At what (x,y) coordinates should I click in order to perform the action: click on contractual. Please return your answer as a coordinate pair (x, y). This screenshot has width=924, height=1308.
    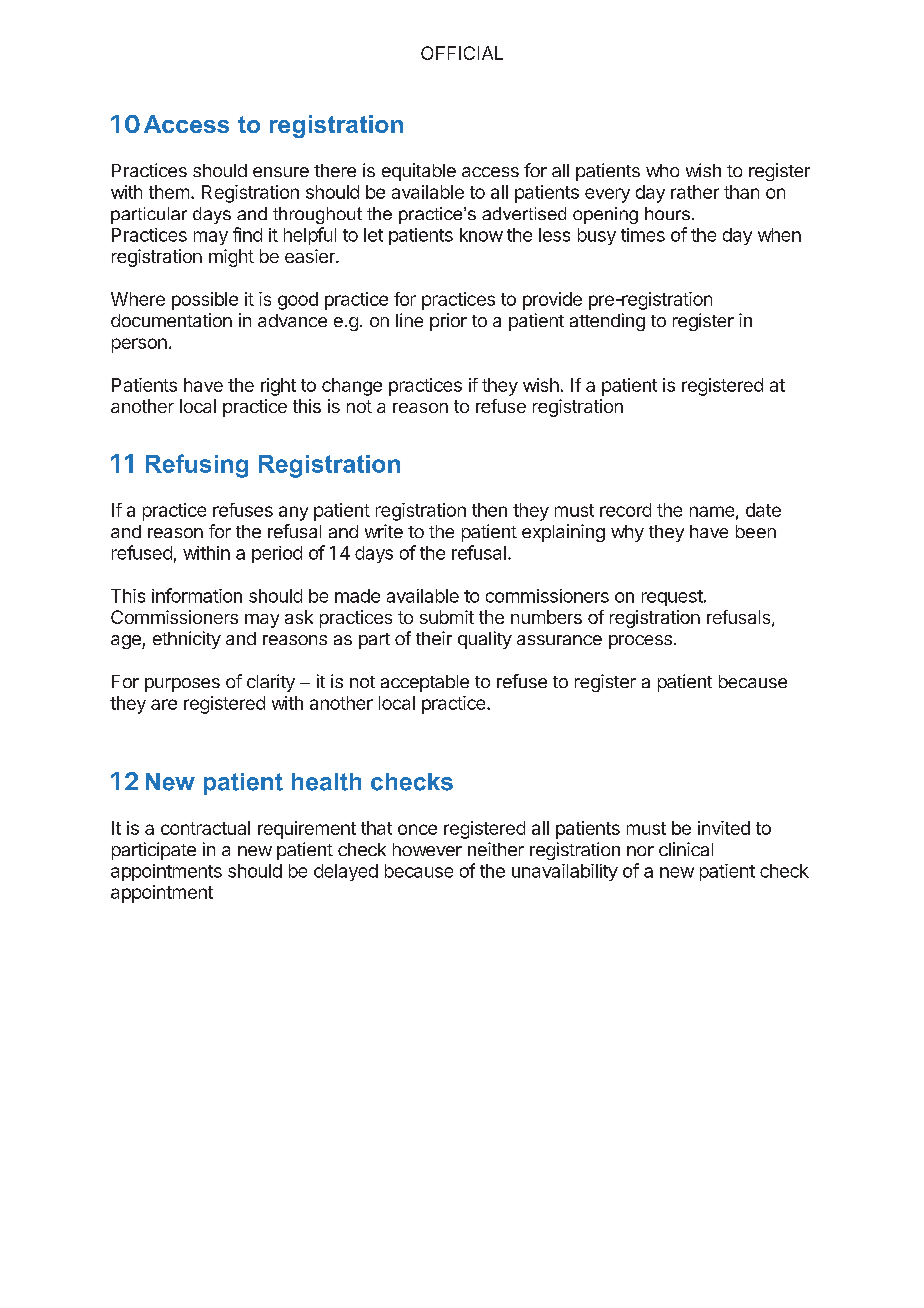
    Looking at the image, I should click on (205, 828).
